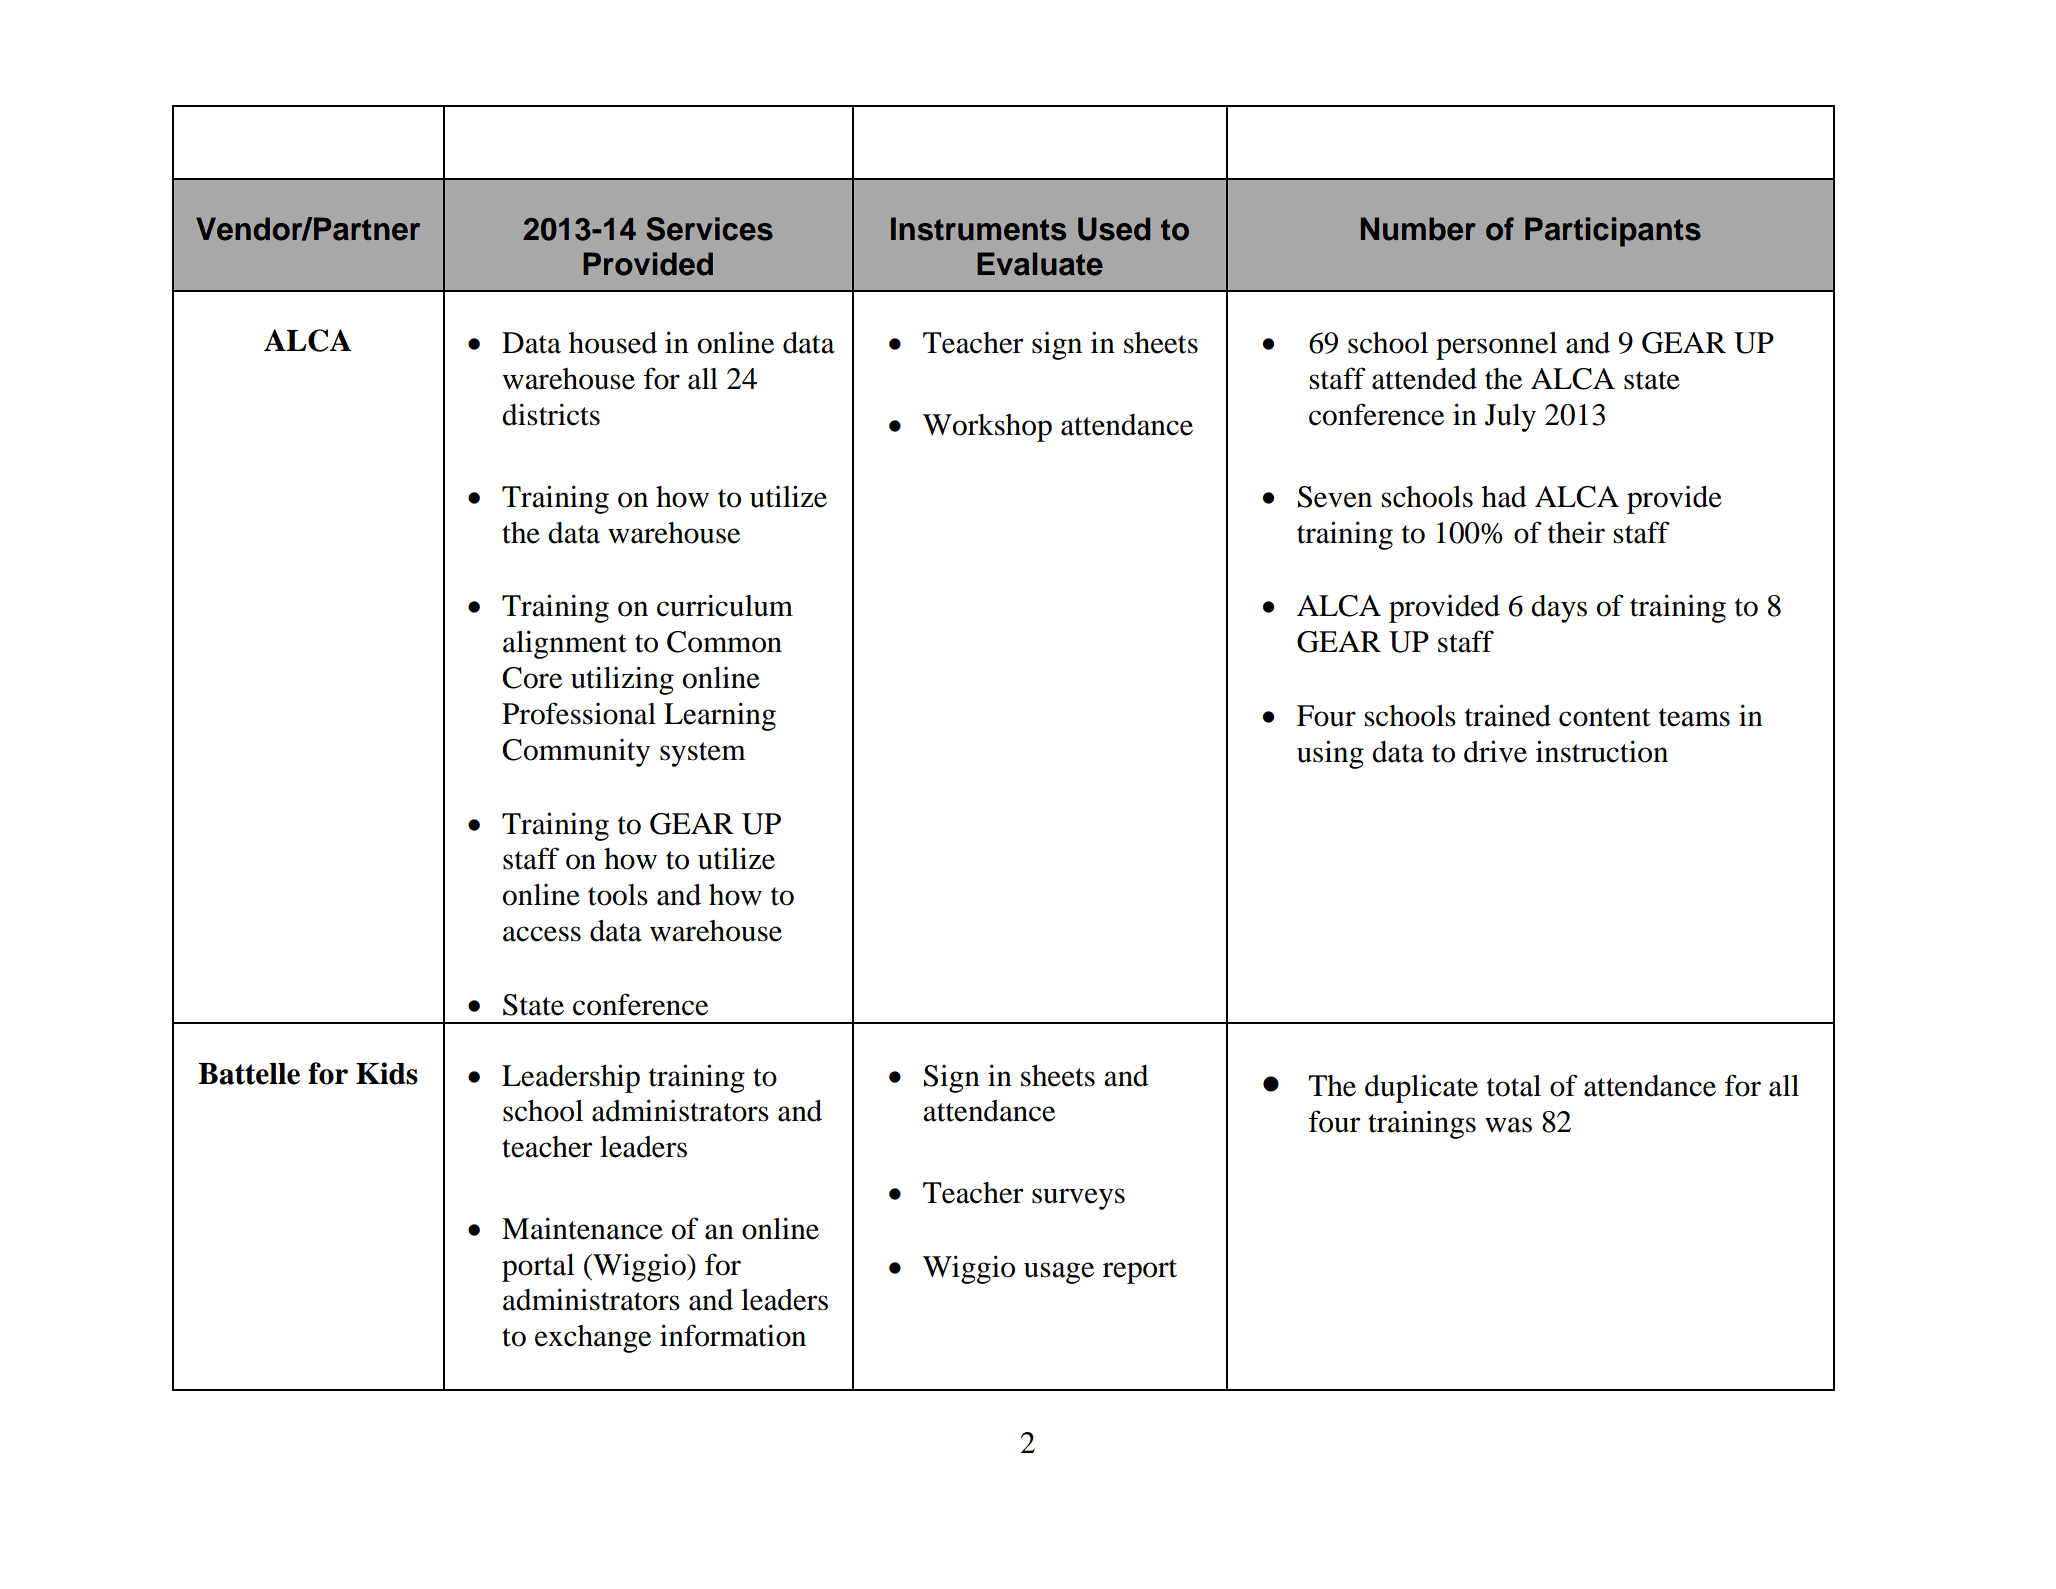  What do you see at coordinates (1040, 264) in the image?
I see `Evaluate` at bounding box center [1040, 264].
